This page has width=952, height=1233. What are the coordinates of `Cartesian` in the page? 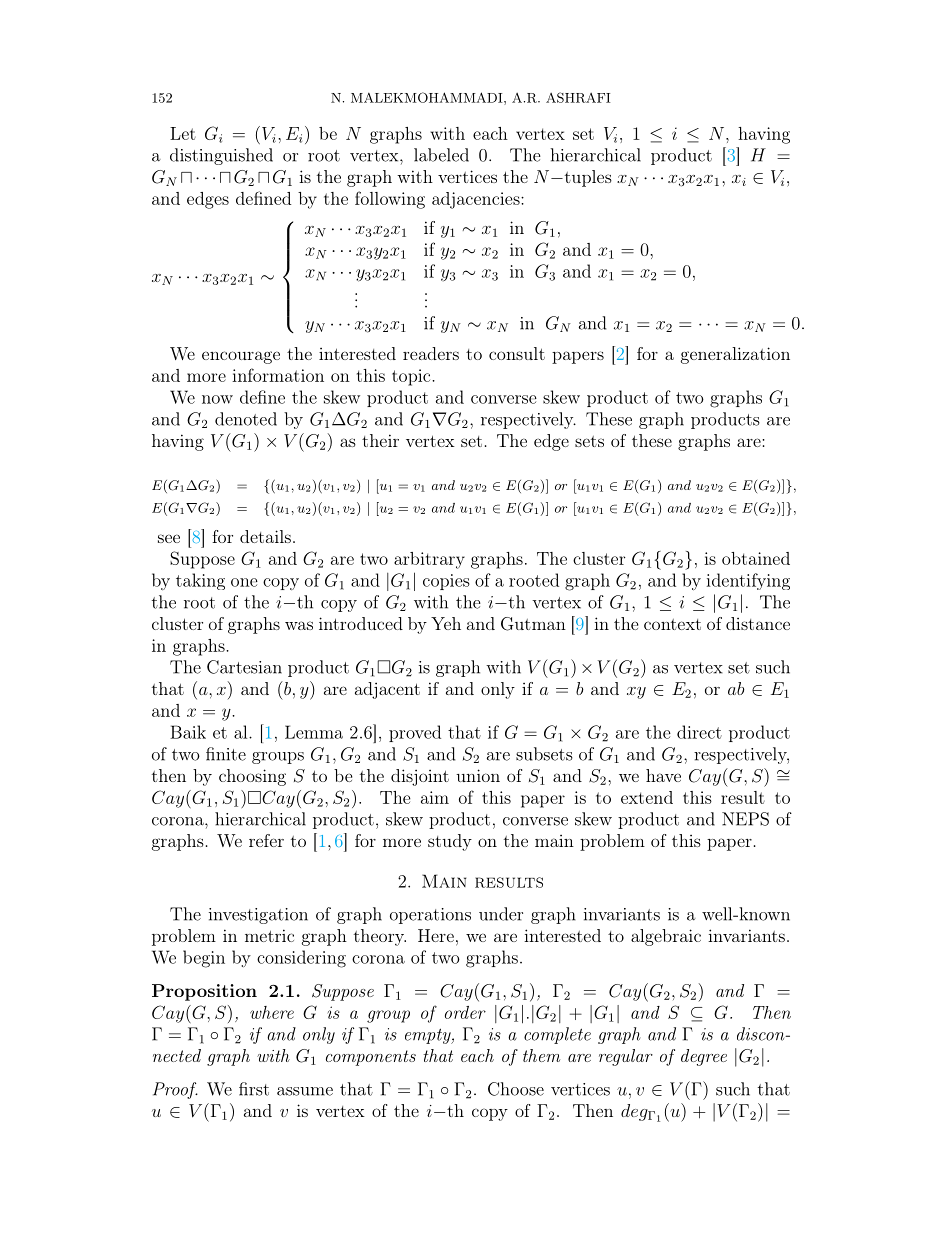 It's located at (244, 667).
